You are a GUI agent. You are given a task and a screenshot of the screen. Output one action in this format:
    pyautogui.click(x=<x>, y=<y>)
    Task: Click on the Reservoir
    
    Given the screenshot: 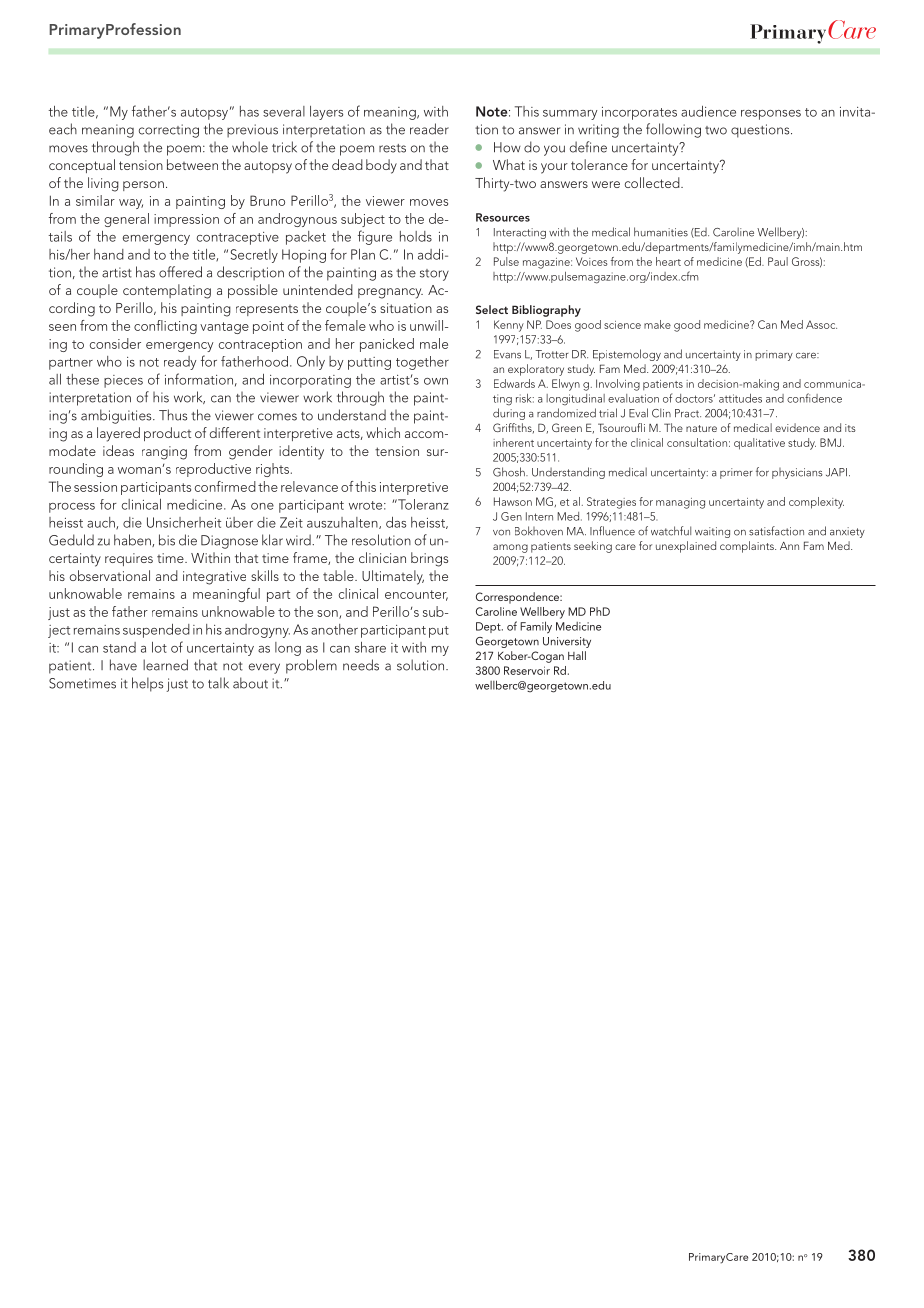 What is the action you would take?
    pyautogui.click(x=527, y=670)
